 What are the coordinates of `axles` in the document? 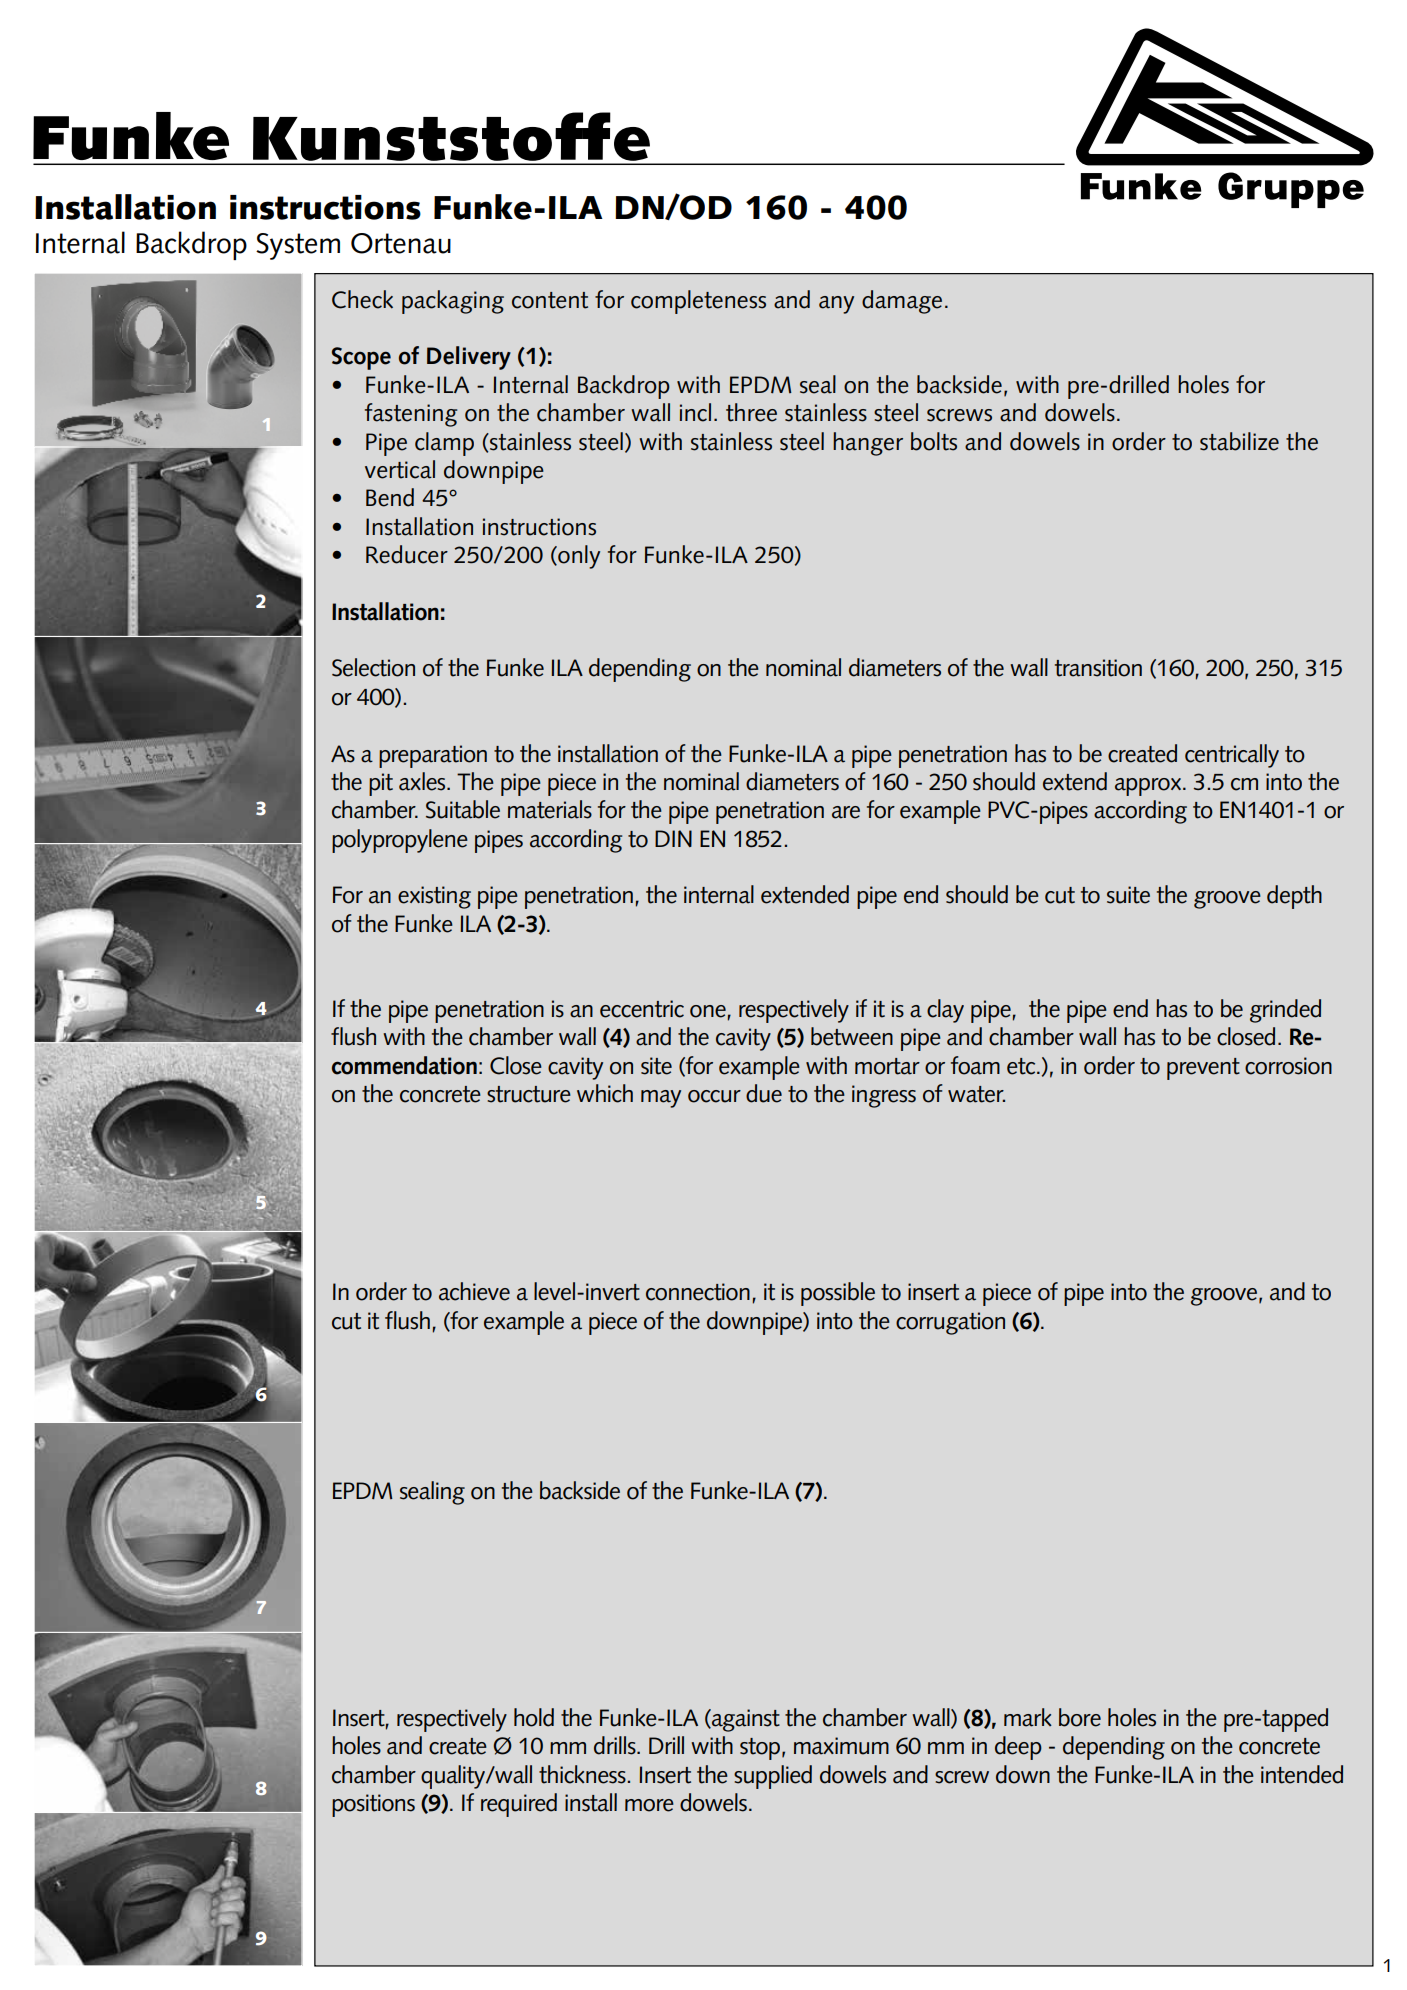 It's located at (423, 781).
